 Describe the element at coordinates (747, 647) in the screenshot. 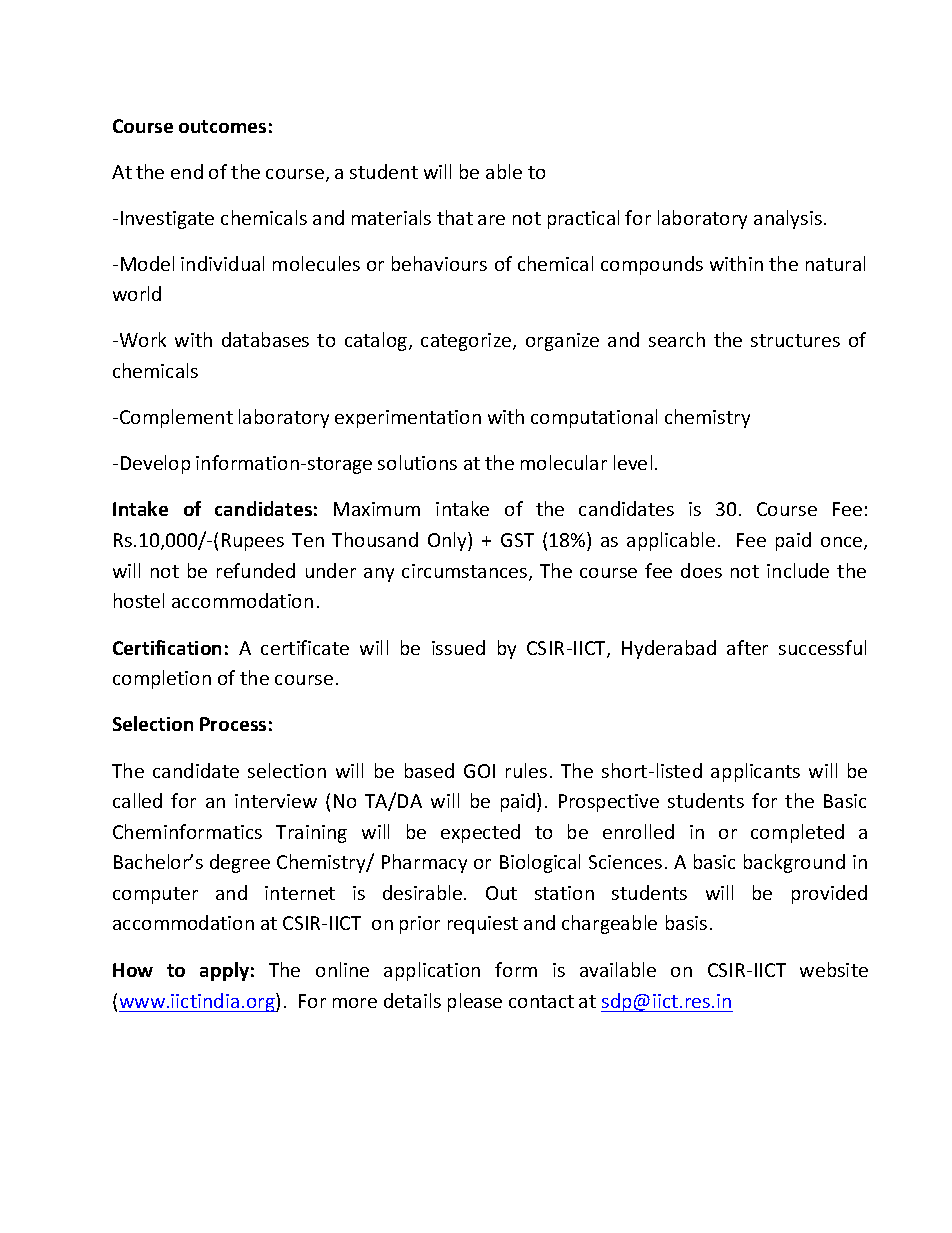

I see `after` at that location.
